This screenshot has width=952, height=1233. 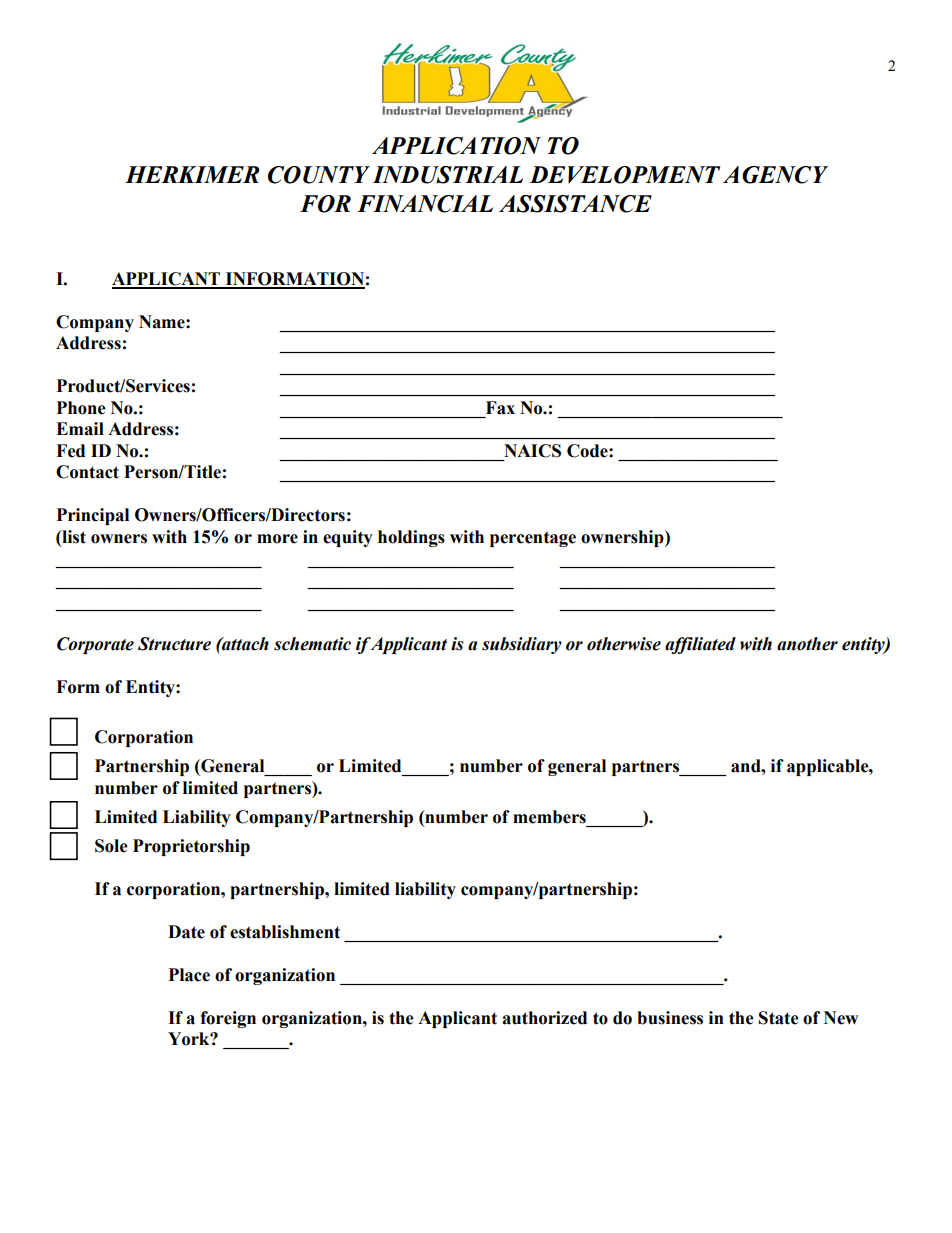 I want to click on subsidiary, so click(x=522, y=645).
